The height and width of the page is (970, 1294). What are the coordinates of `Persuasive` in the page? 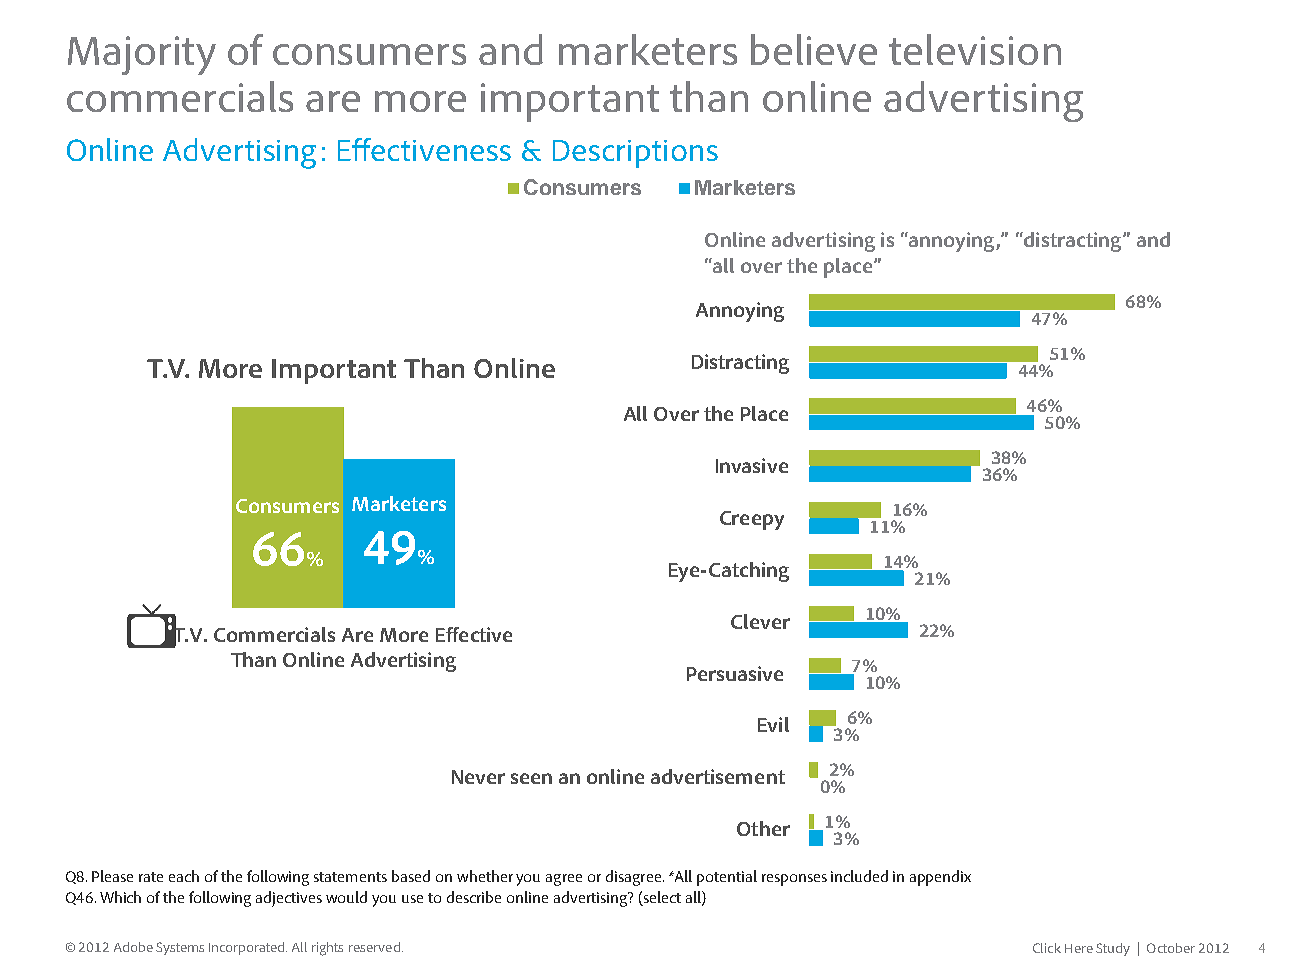 It's located at (735, 673).
